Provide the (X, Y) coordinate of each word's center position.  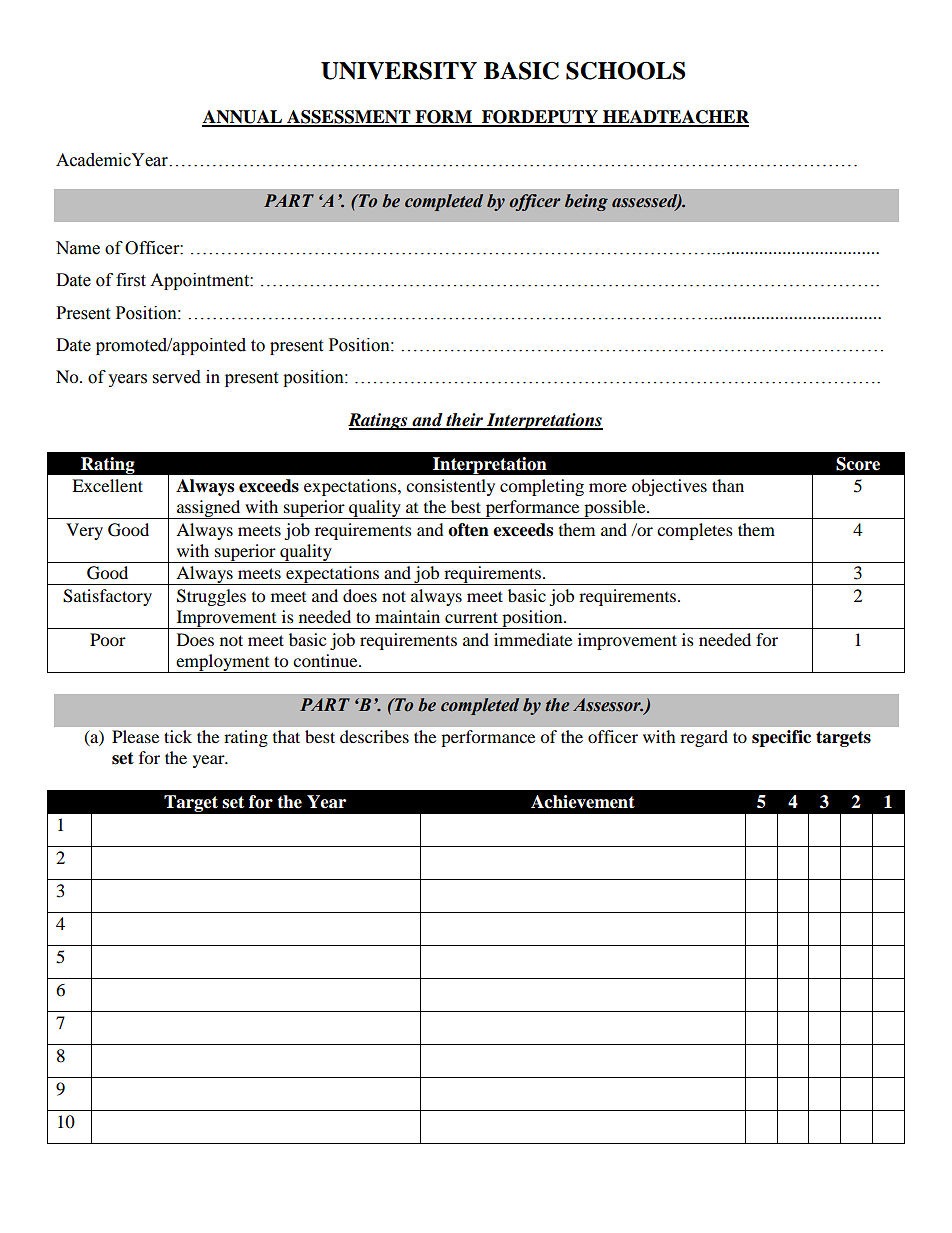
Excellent (107, 485)
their (464, 421)
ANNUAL (243, 118)
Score (858, 464)
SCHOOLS (625, 71)
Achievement (583, 802)
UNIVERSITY (399, 71)
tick (178, 736)
